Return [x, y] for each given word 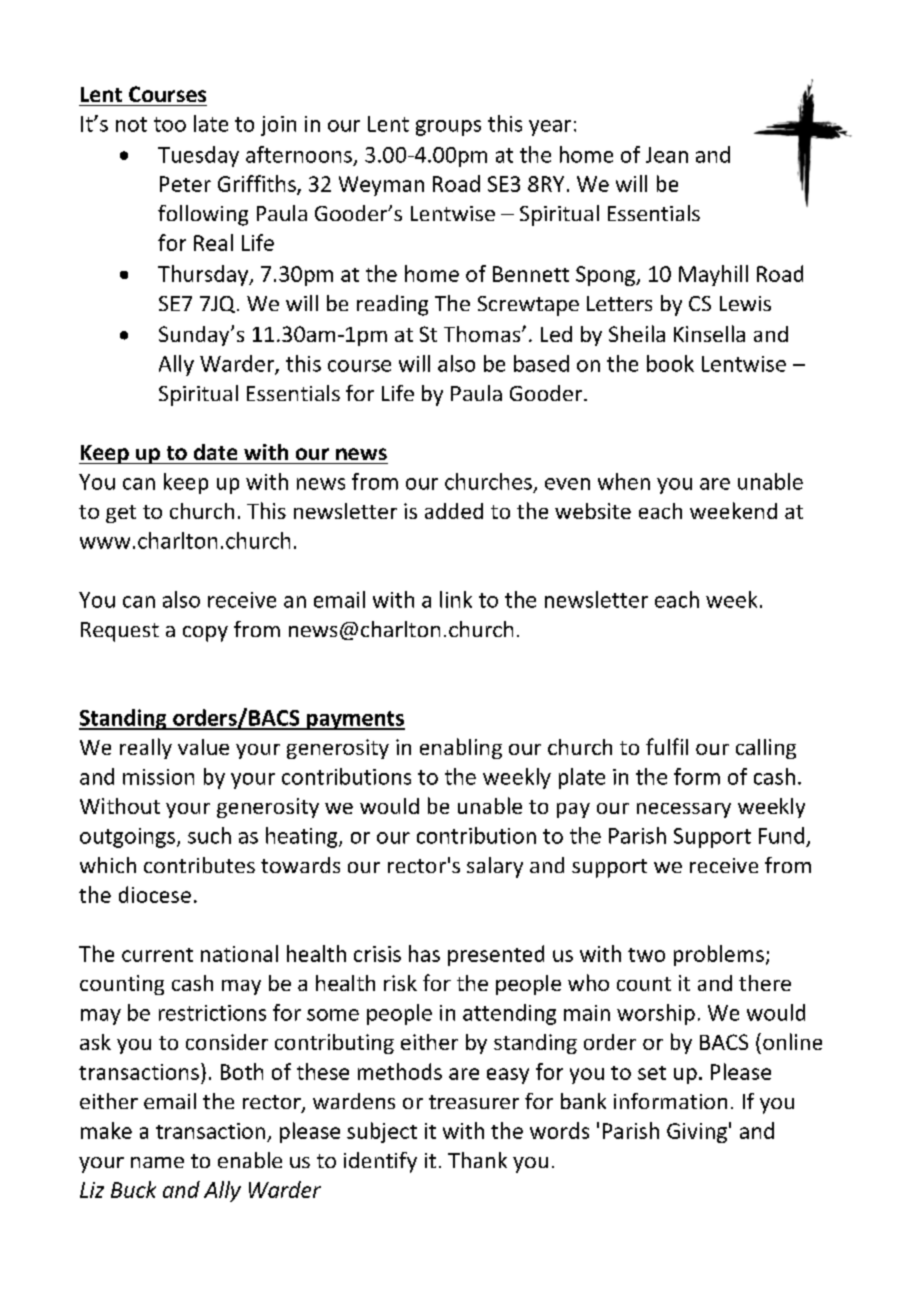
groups [448, 128]
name [157, 1162]
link [456, 599]
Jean [667, 155]
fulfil [667, 746]
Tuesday [198, 156]
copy [205, 634]
